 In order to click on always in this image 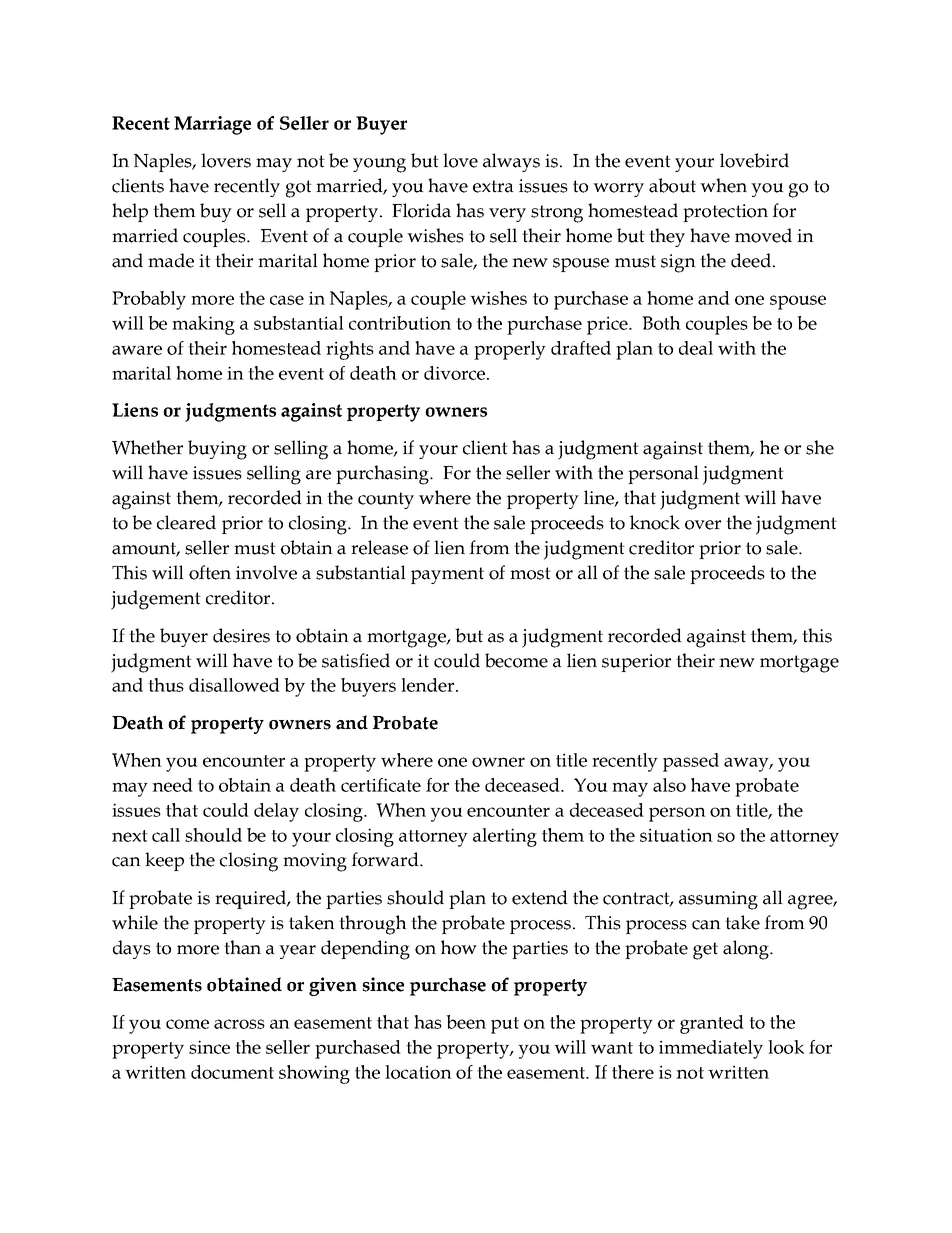, I will do `click(511, 162)`.
